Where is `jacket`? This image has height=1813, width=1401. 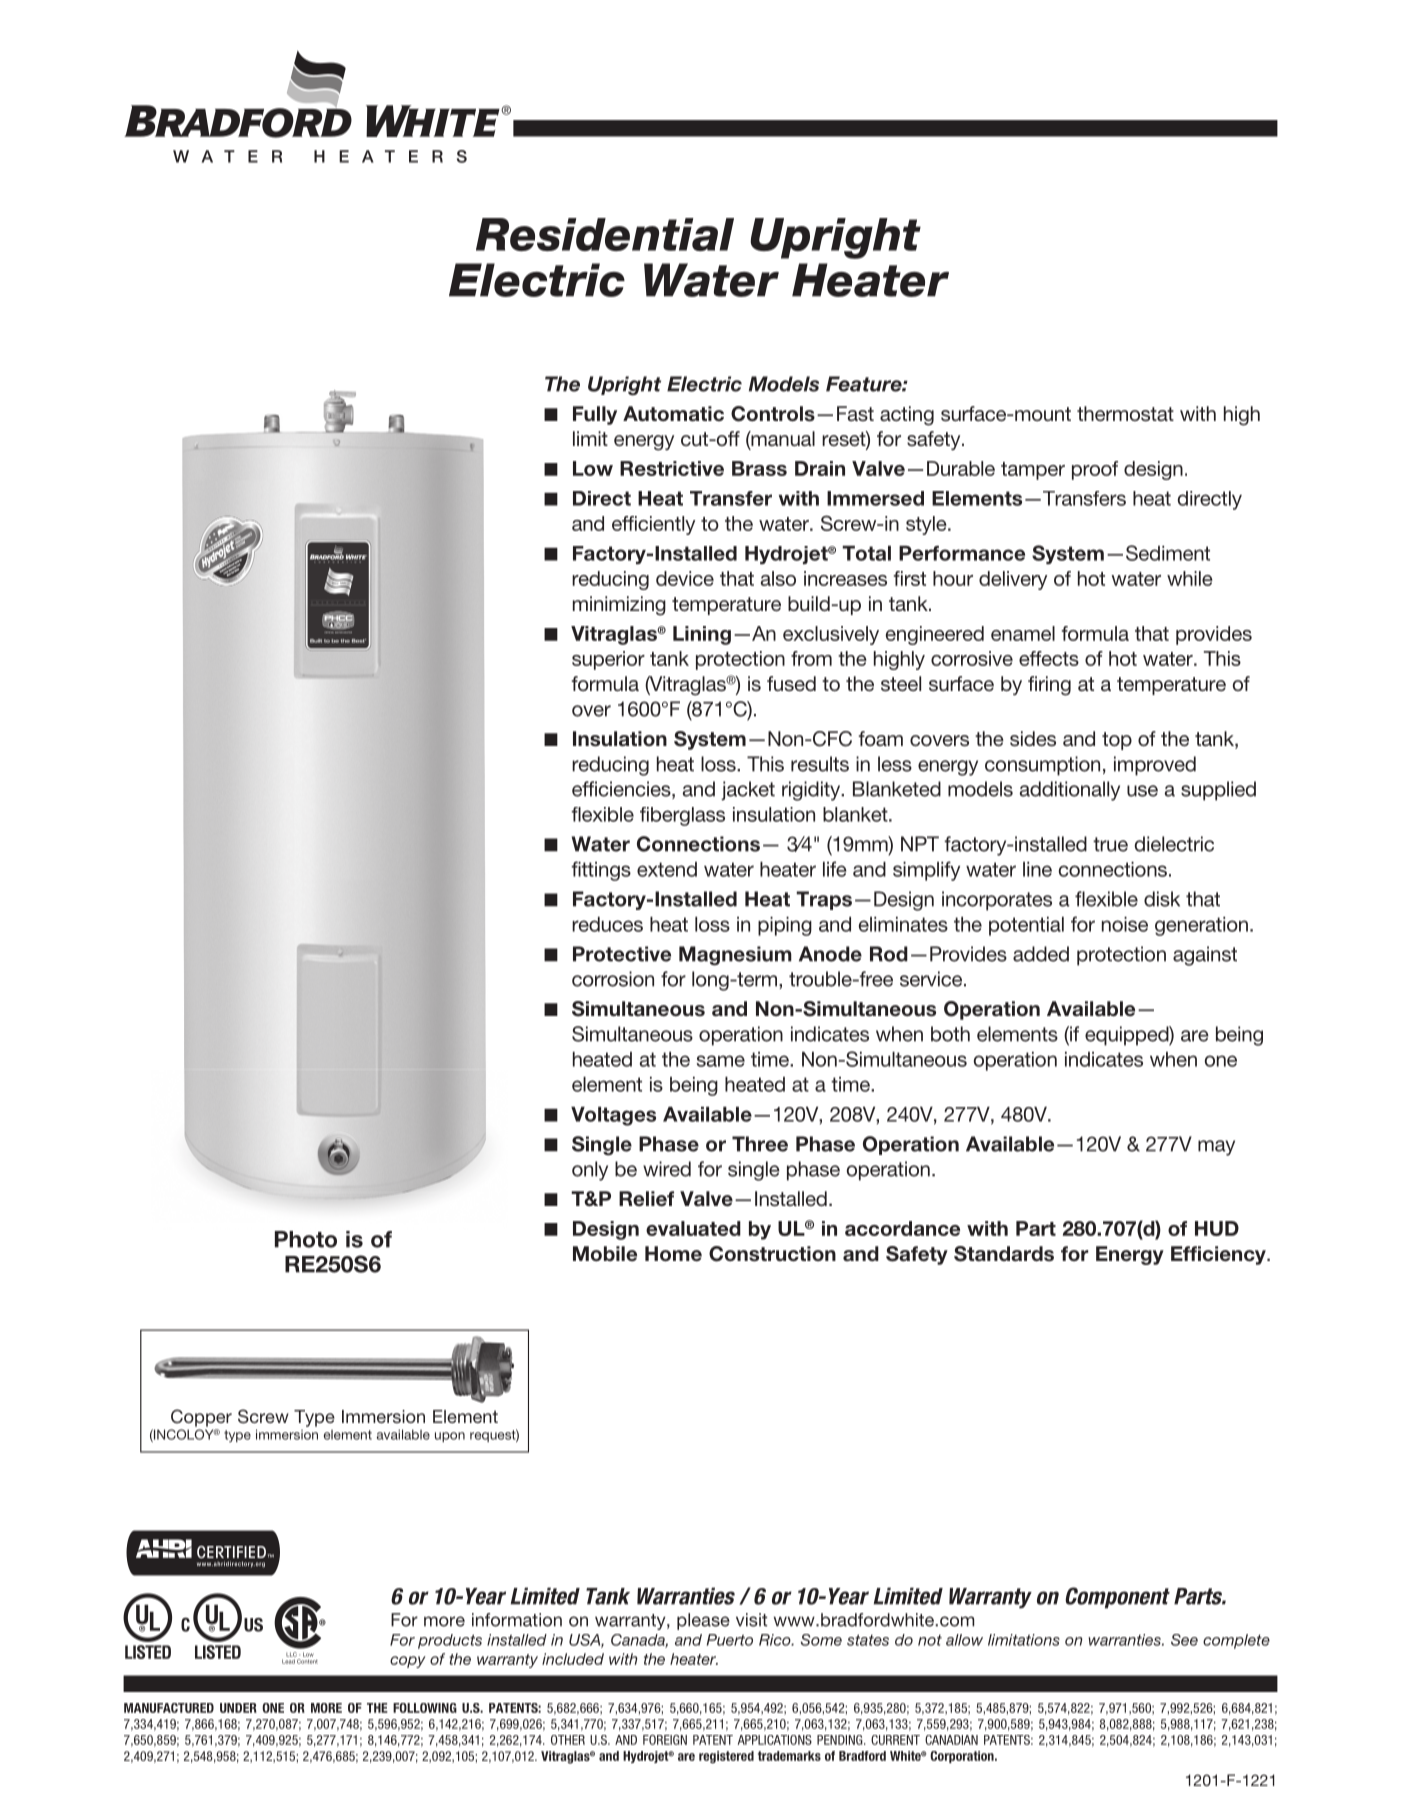 jacket is located at coordinates (748, 791).
